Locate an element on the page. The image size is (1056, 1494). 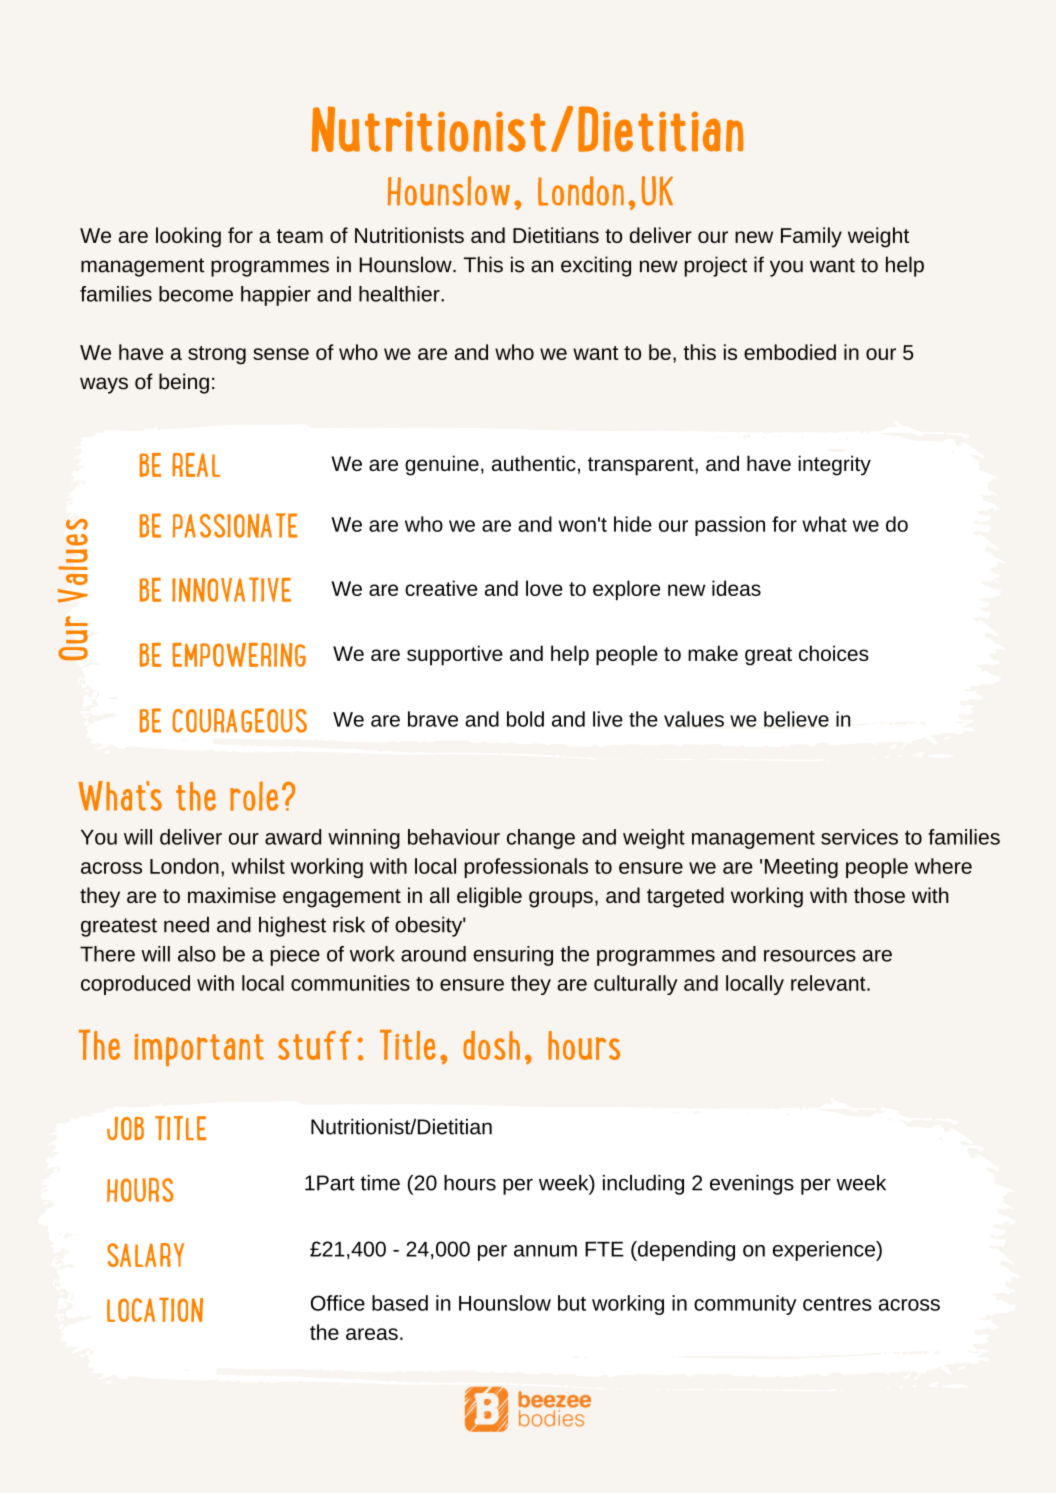
centres is located at coordinates (837, 1304).
